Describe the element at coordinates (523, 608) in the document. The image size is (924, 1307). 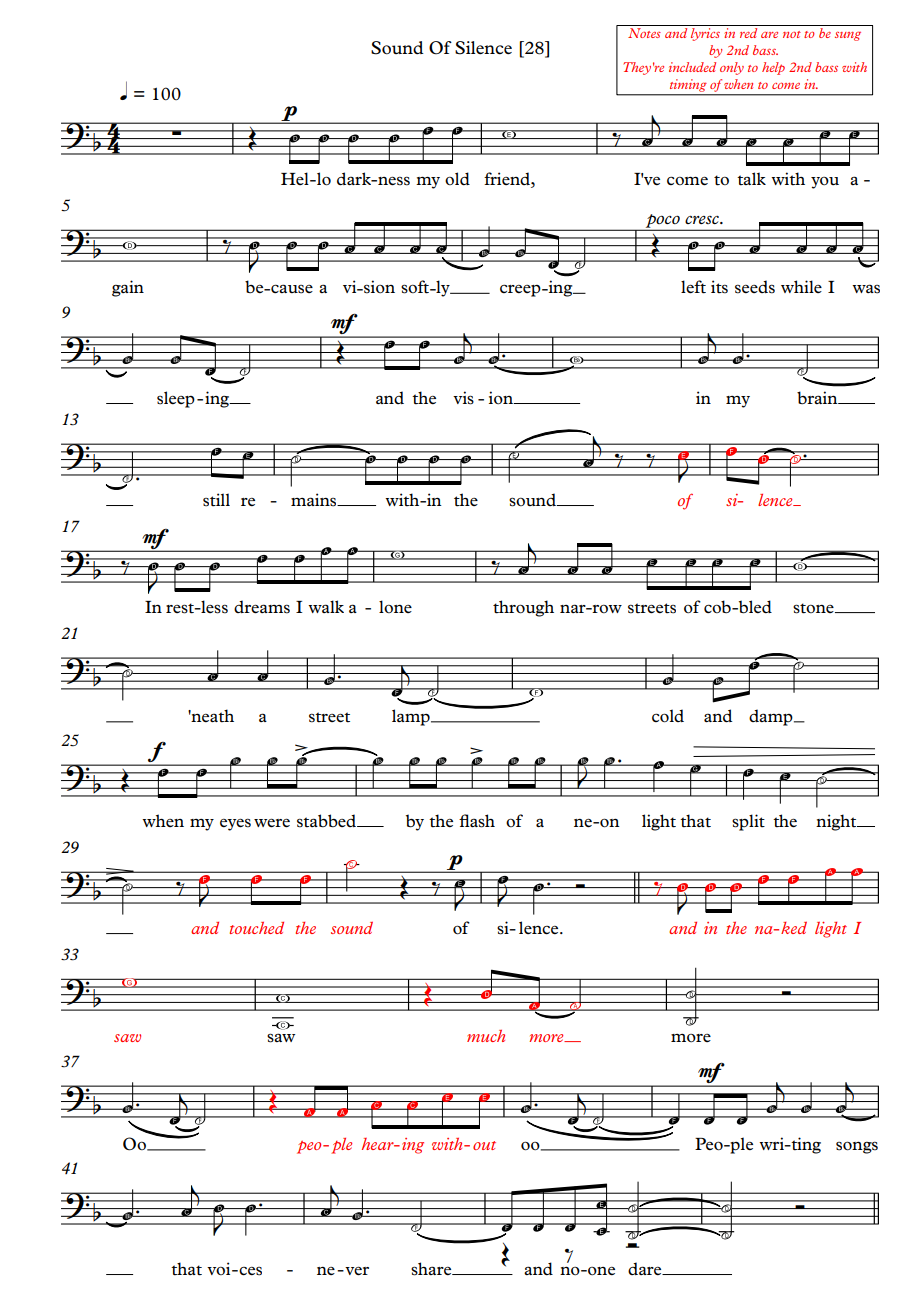
I see `through` at that location.
